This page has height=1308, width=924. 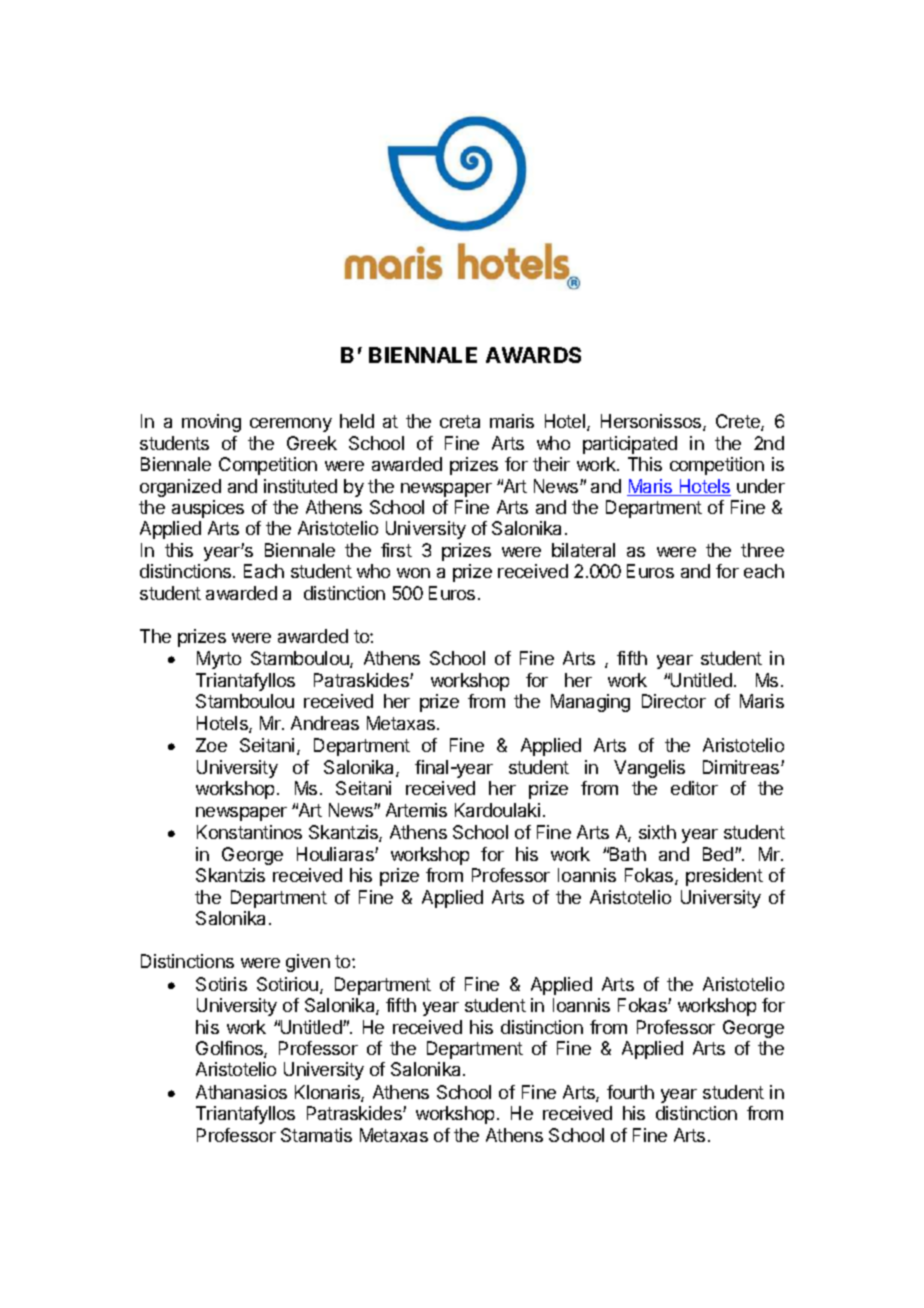 What do you see at coordinates (211, 745) in the page?
I see `Zoe` at bounding box center [211, 745].
